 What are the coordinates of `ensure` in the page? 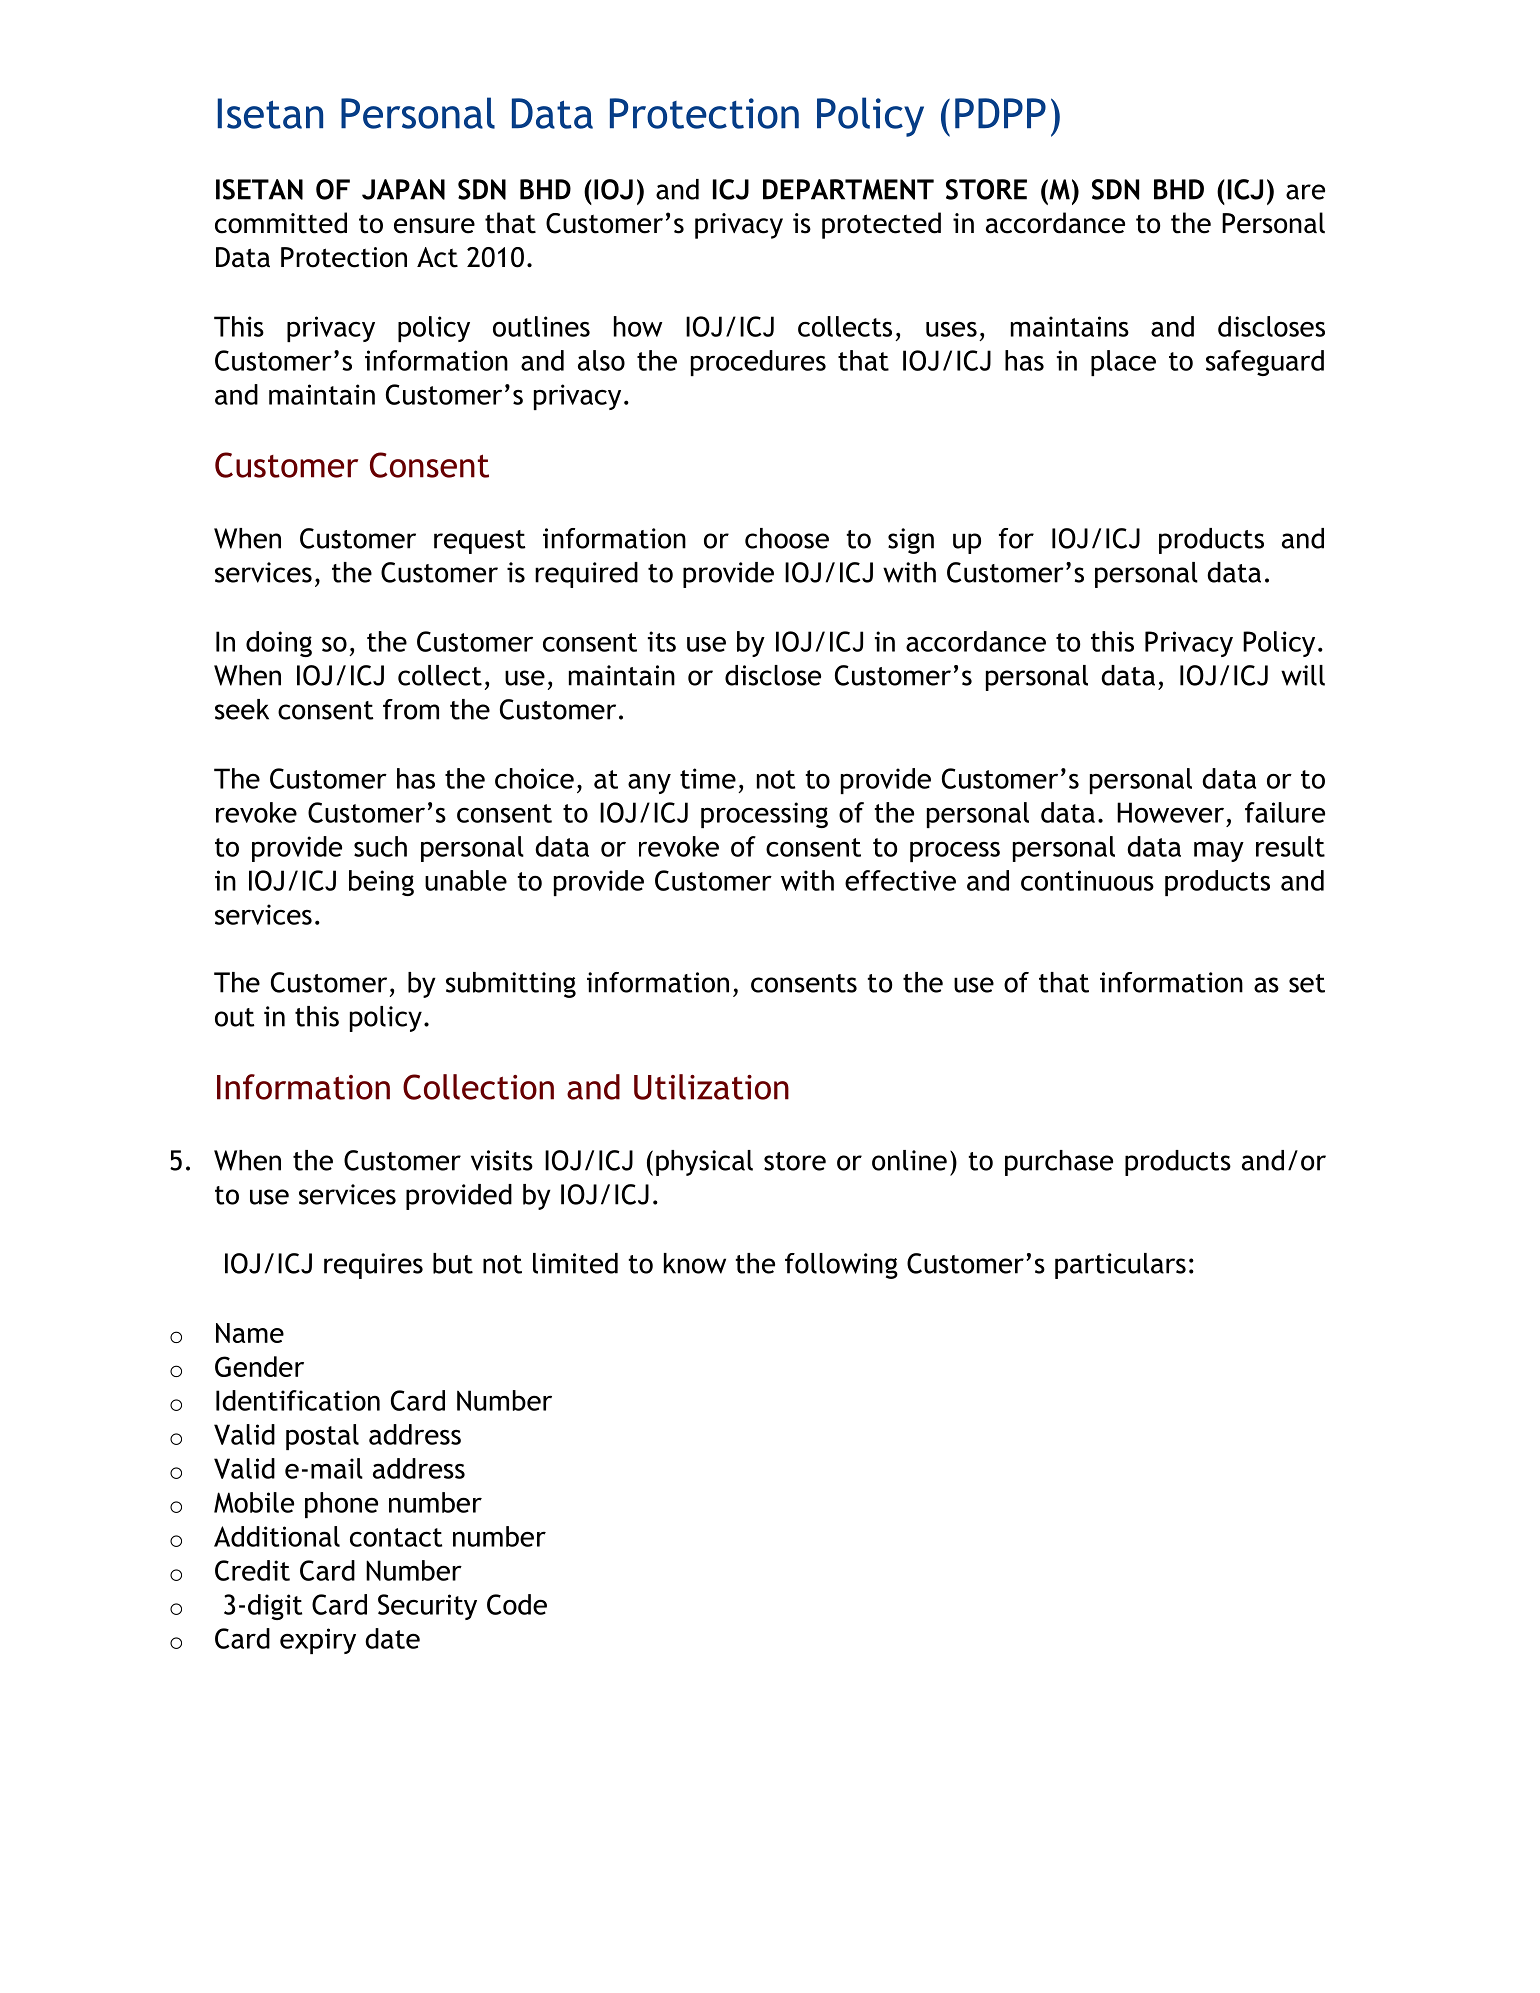 It's located at (434, 226).
